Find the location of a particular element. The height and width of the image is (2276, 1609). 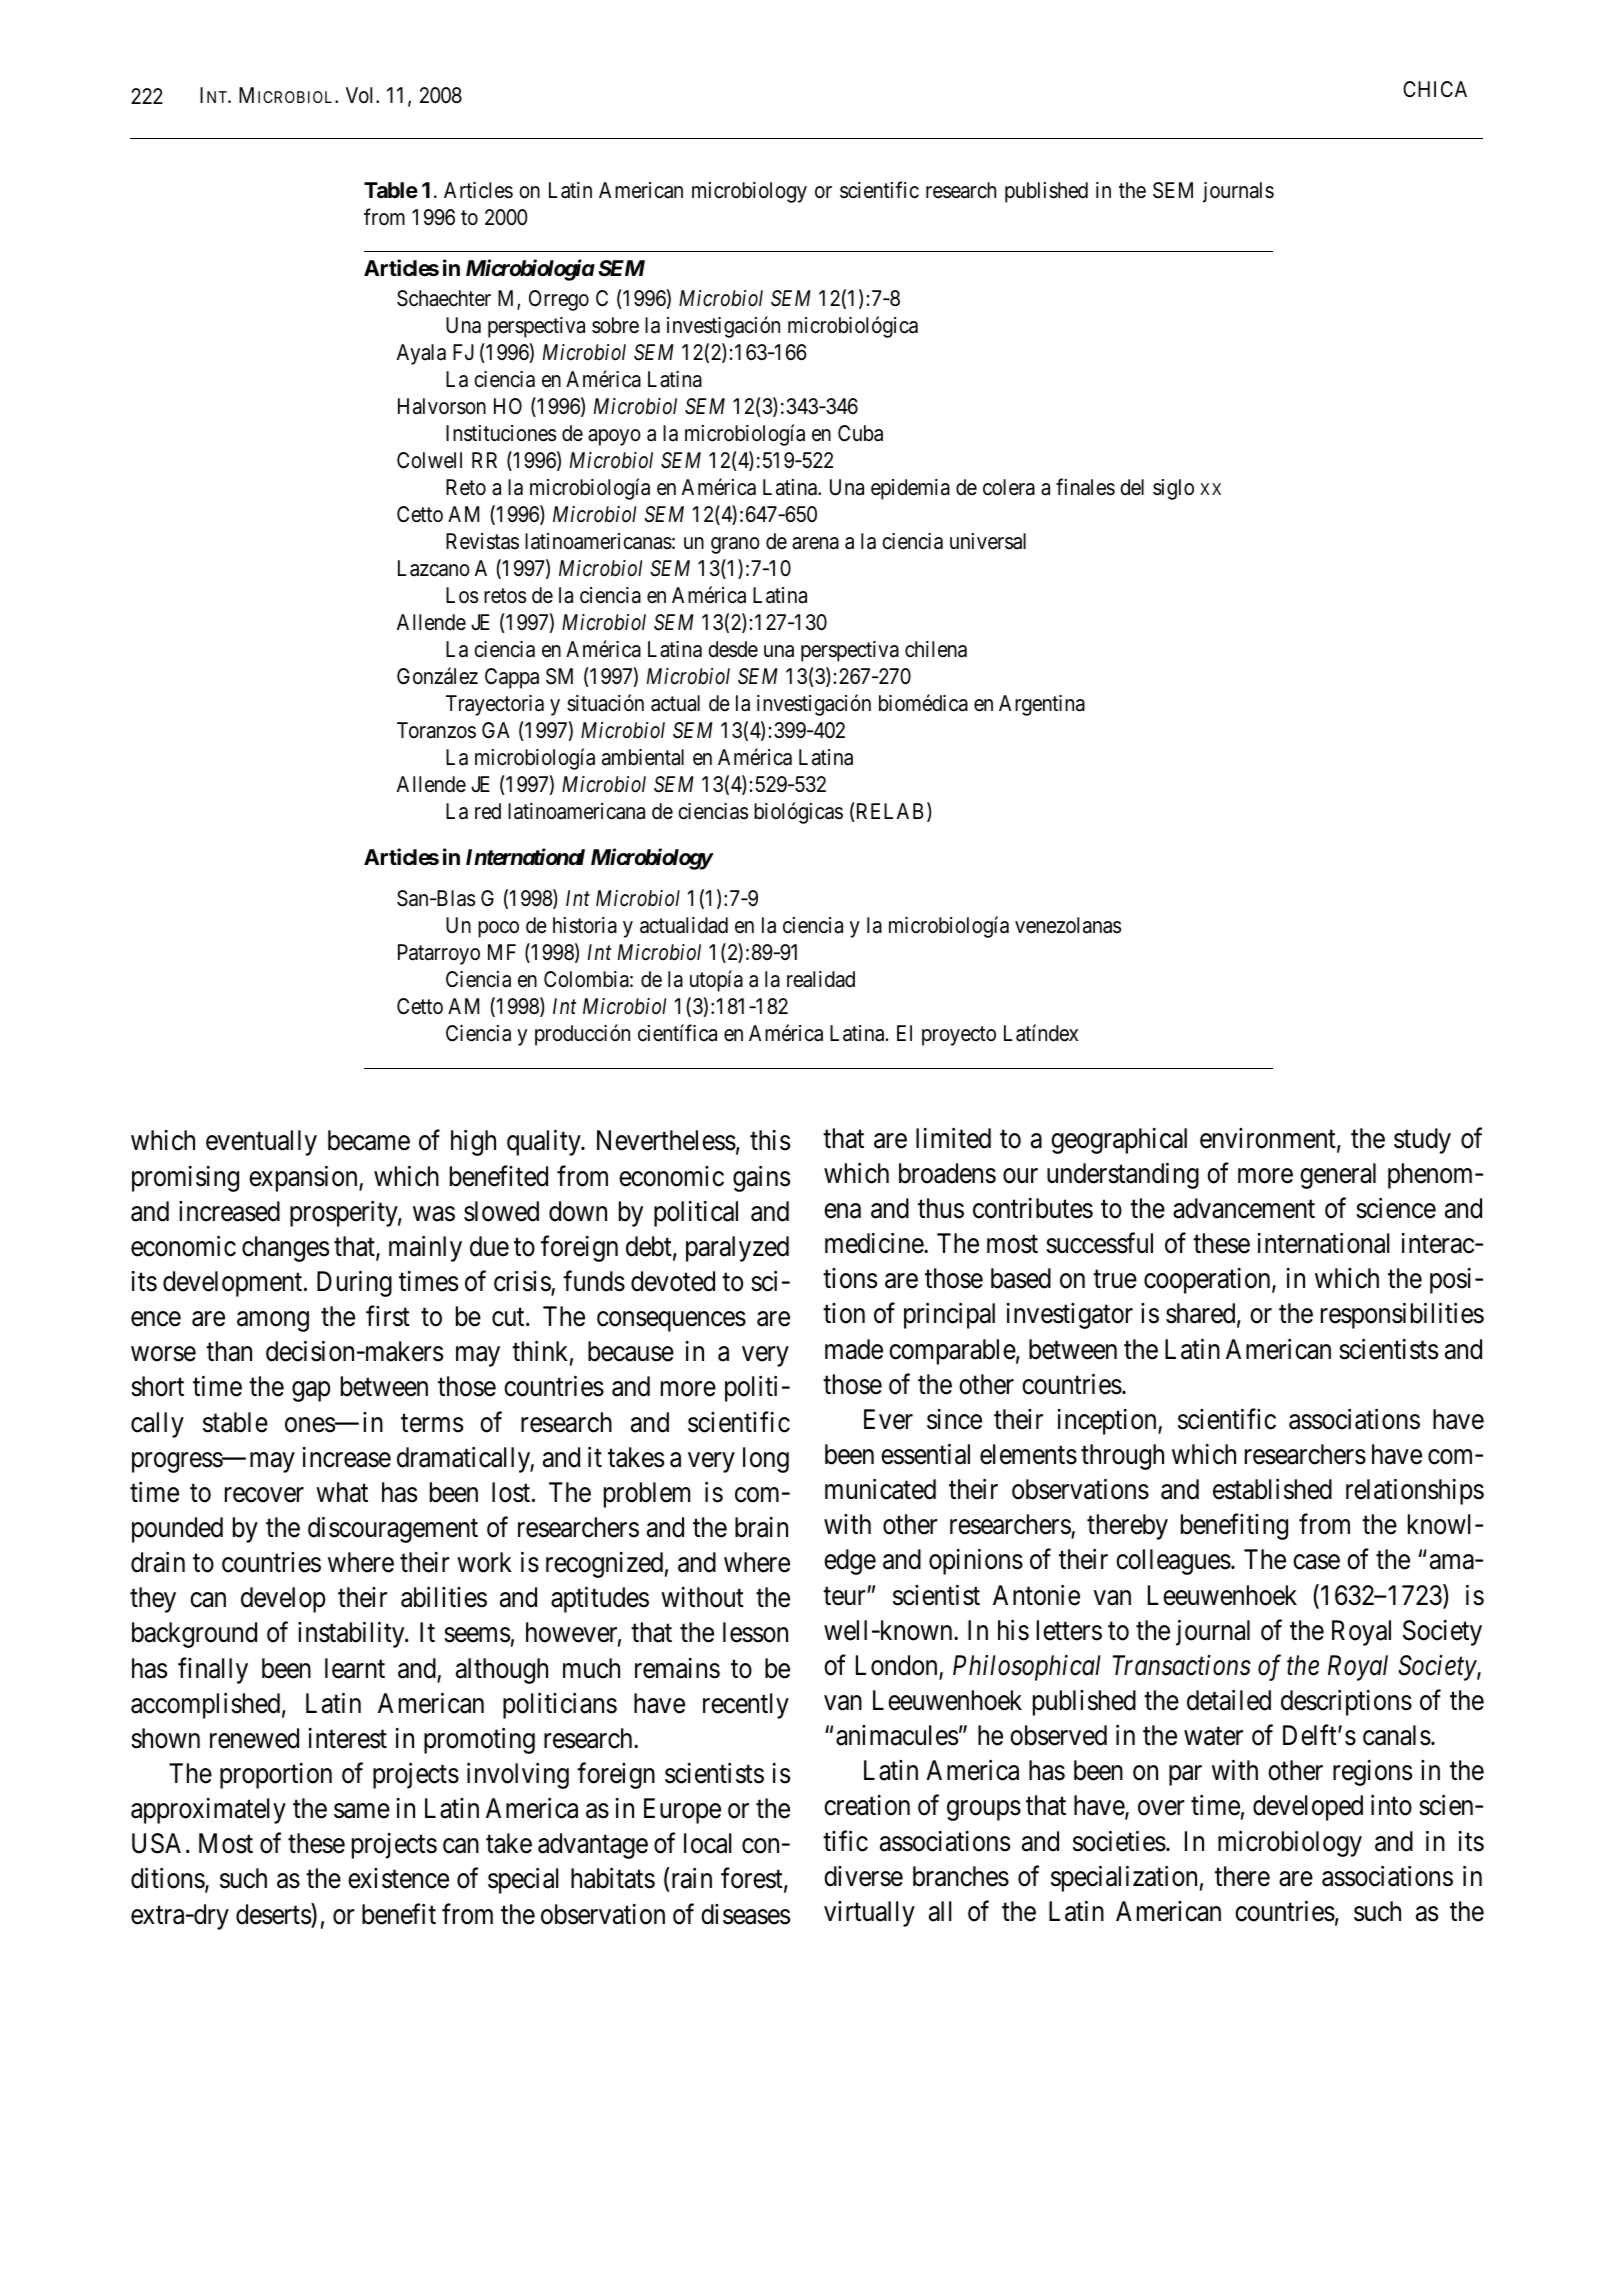

desde is located at coordinates (733, 649).
